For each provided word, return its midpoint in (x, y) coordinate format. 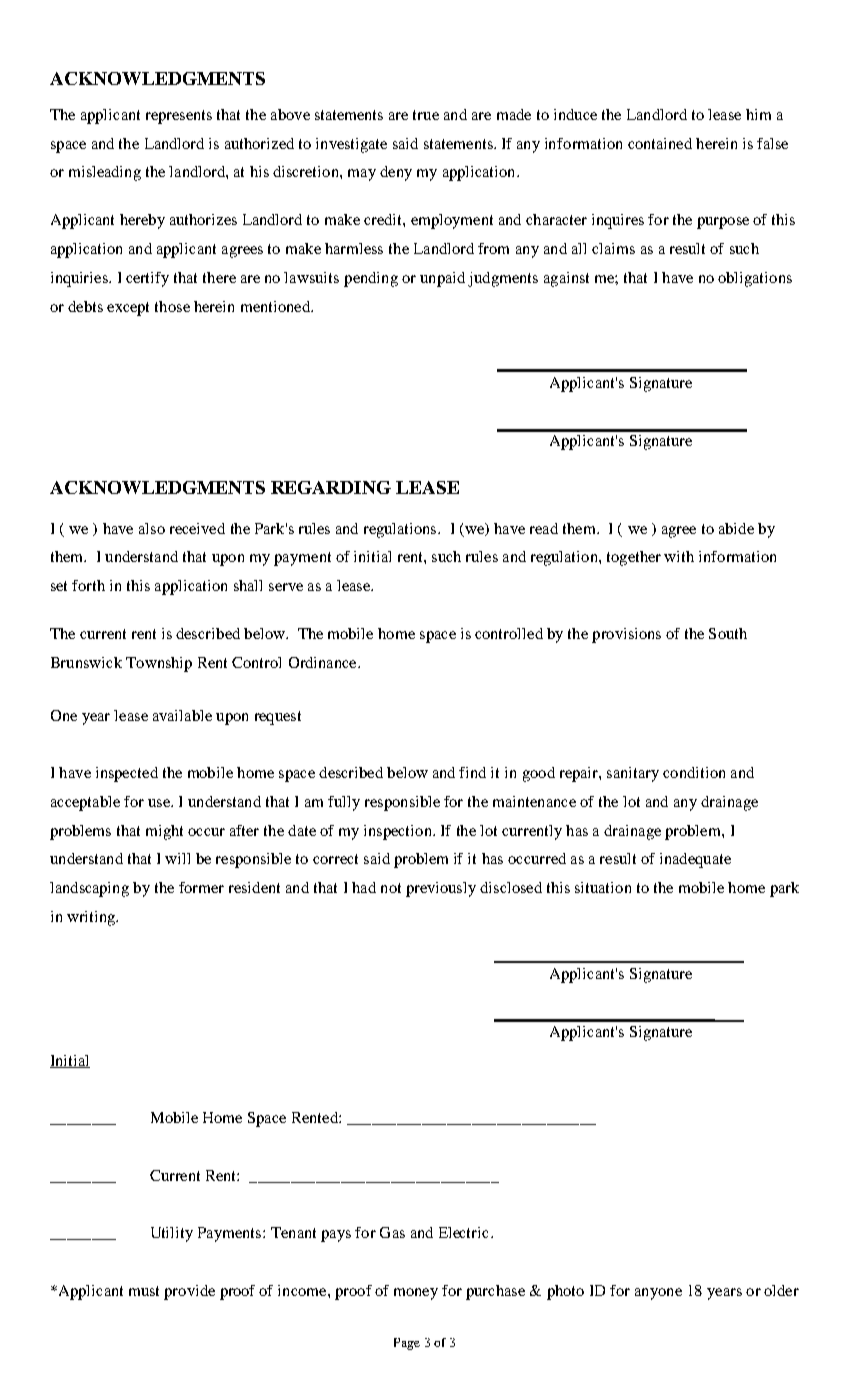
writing (92, 918)
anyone (658, 1294)
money (416, 1294)
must (144, 1291)
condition (694, 772)
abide (736, 528)
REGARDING (331, 487)
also (152, 528)
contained (660, 143)
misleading (105, 173)
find (472, 772)
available (182, 715)
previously (441, 889)
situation (603, 887)
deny (396, 173)
